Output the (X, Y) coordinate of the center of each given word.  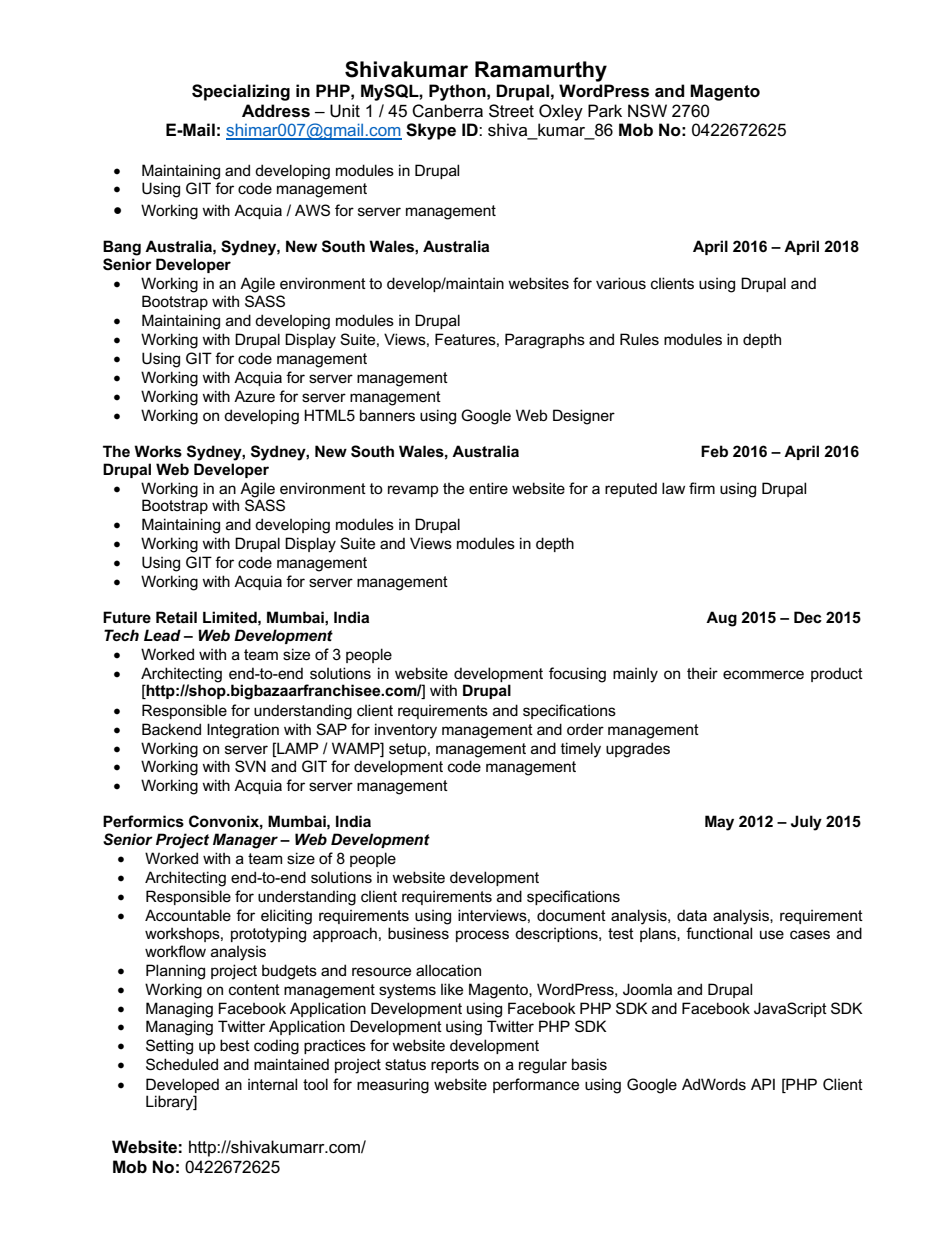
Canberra (447, 111)
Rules (639, 339)
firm (702, 488)
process (482, 936)
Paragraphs (545, 341)
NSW (647, 111)
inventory (406, 731)
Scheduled (182, 1064)
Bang (122, 248)
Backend (171, 729)
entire (488, 488)
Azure (254, 396)
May (719, 823)
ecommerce (763, 674)
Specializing (241, 92)
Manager (245, 841)
